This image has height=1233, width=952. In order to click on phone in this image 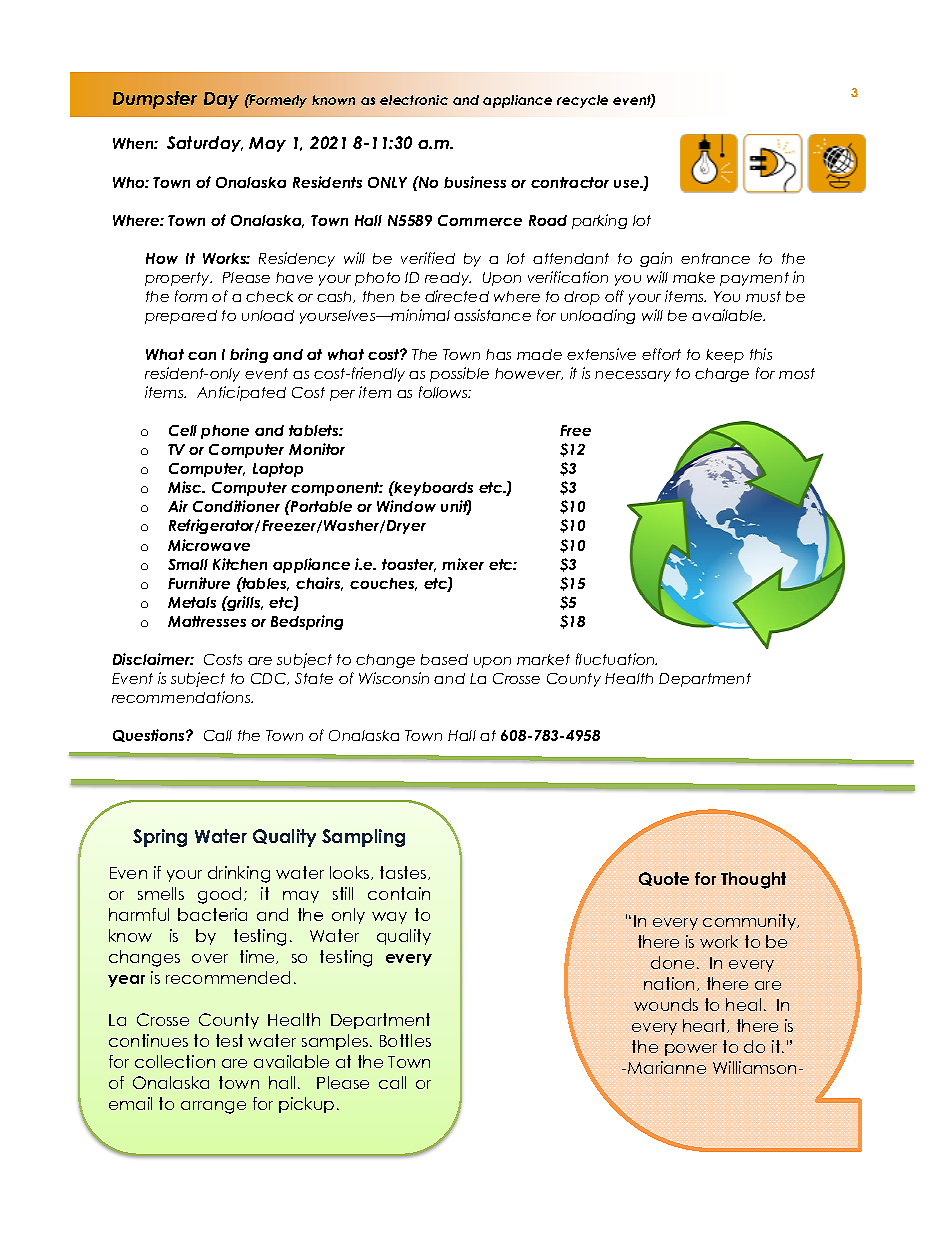, I will do `click(225, 432)`.
